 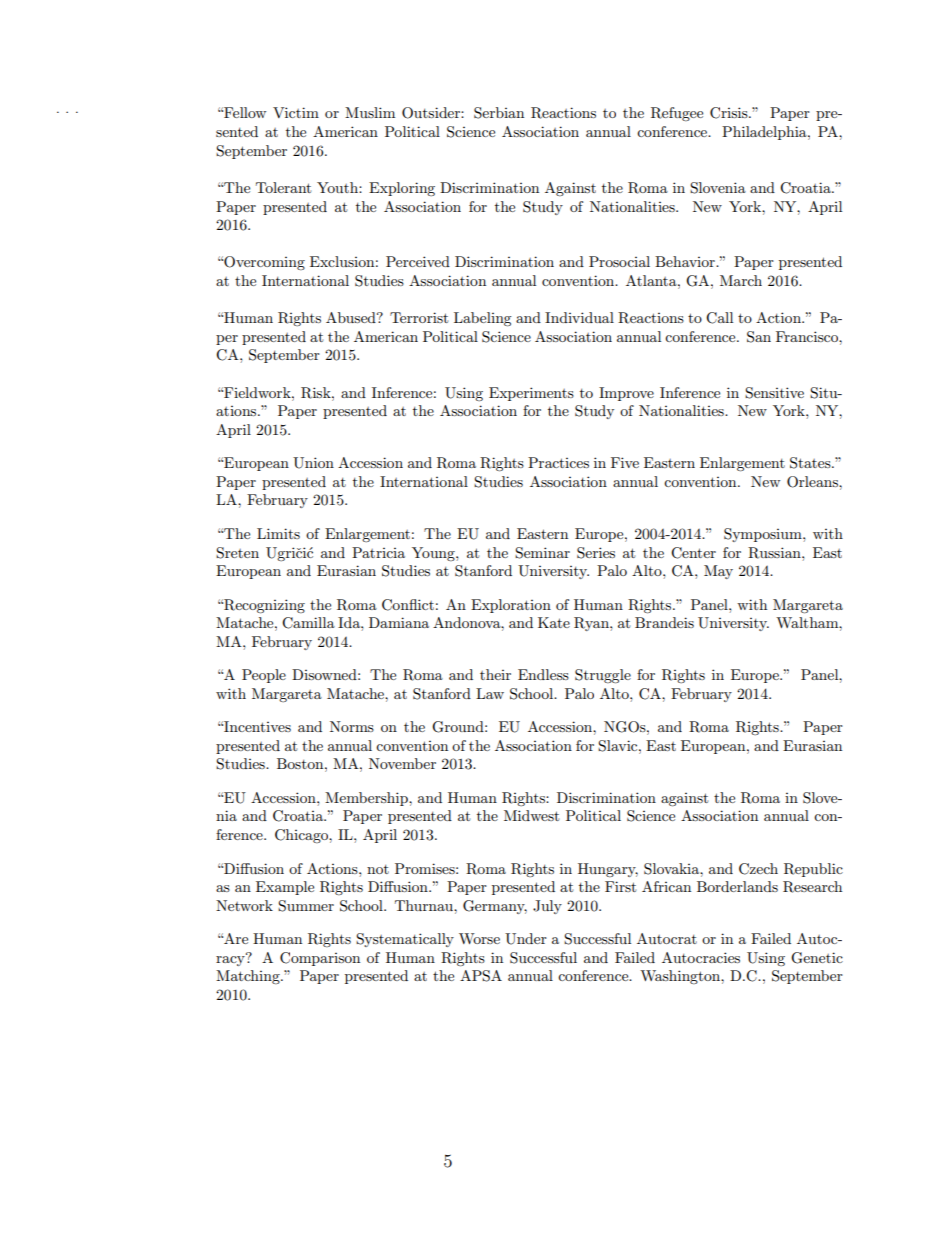 I want to click on Under, so click(x=526, y=939).
